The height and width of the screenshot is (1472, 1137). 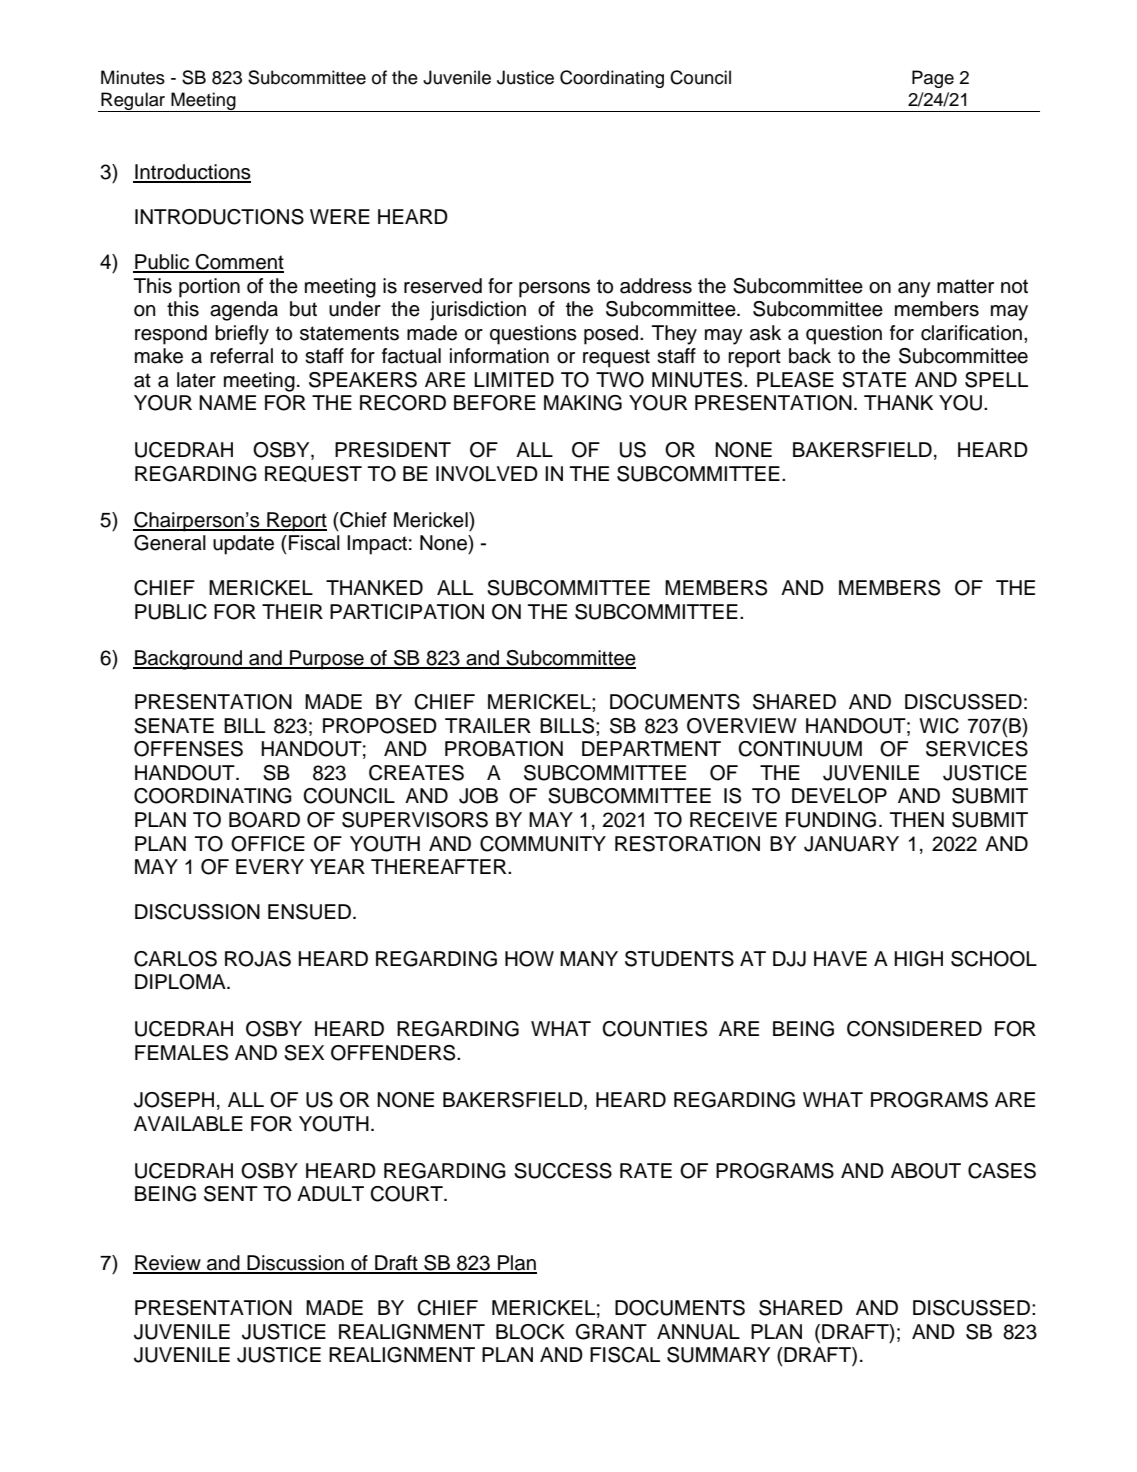 I want to click on Regular, so click(x=133, y=102).
